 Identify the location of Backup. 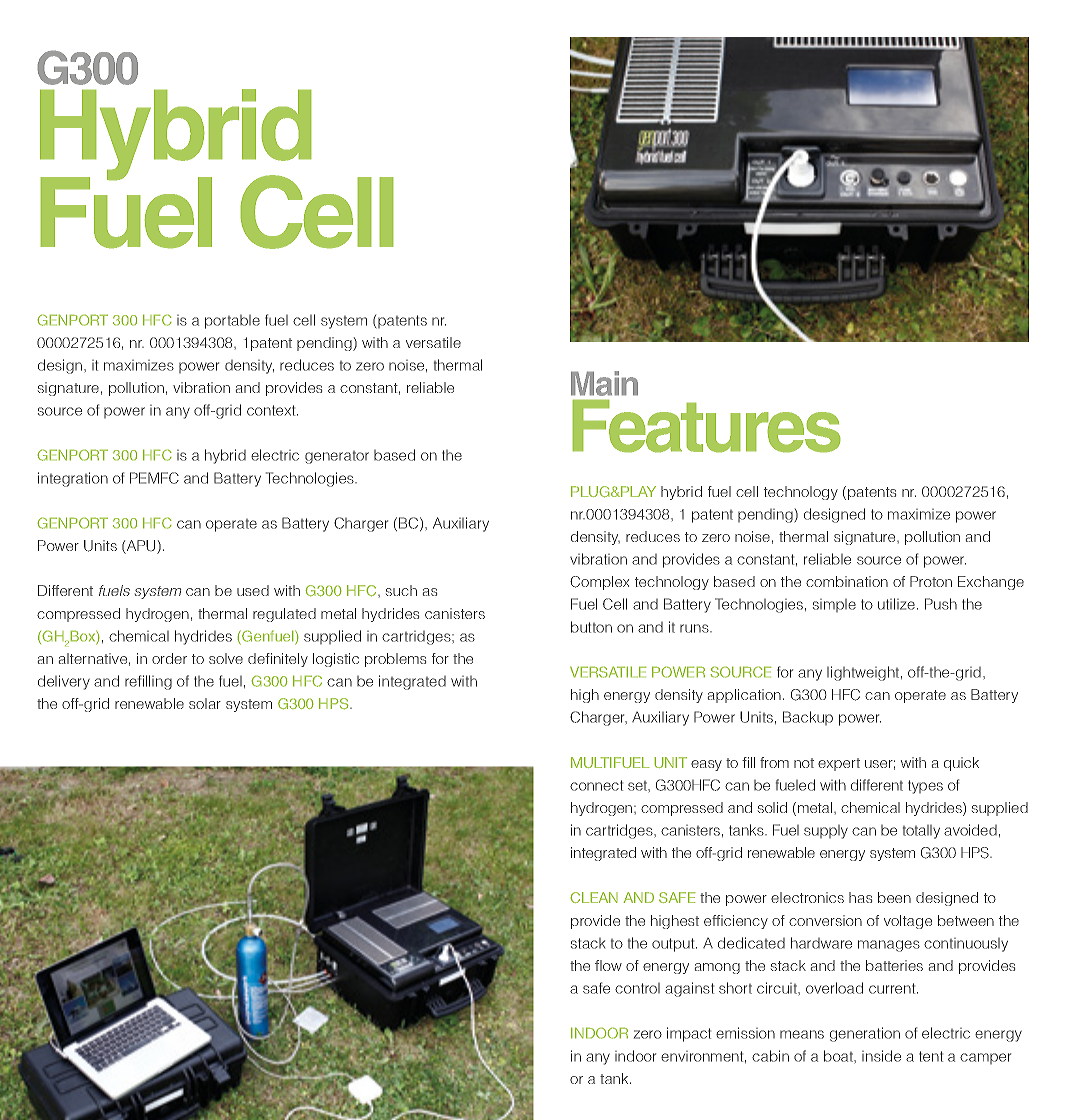
(808, 718).
